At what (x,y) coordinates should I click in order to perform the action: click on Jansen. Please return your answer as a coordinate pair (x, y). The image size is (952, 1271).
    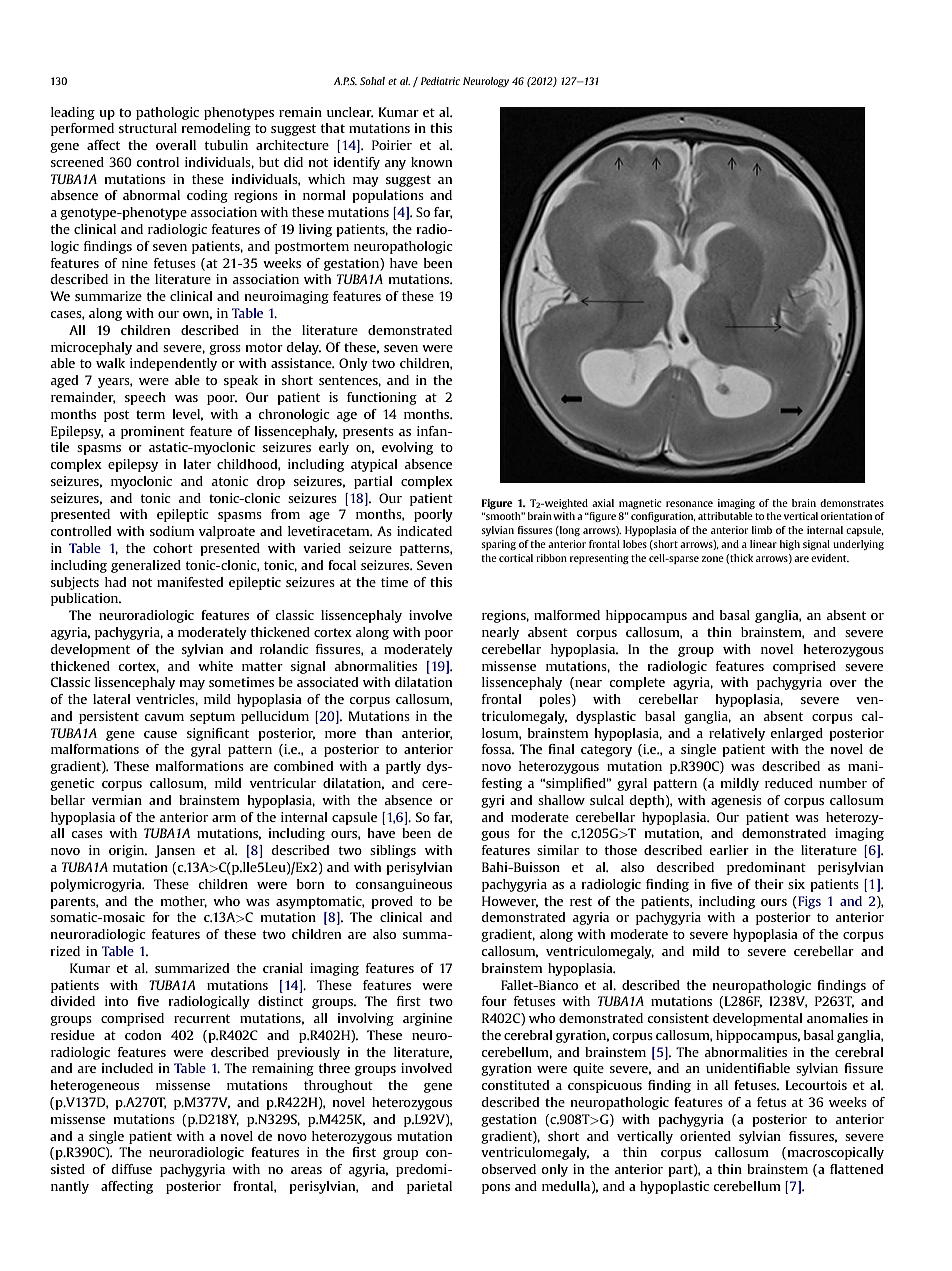
    Looking at the image, I should click on (175, 851).
